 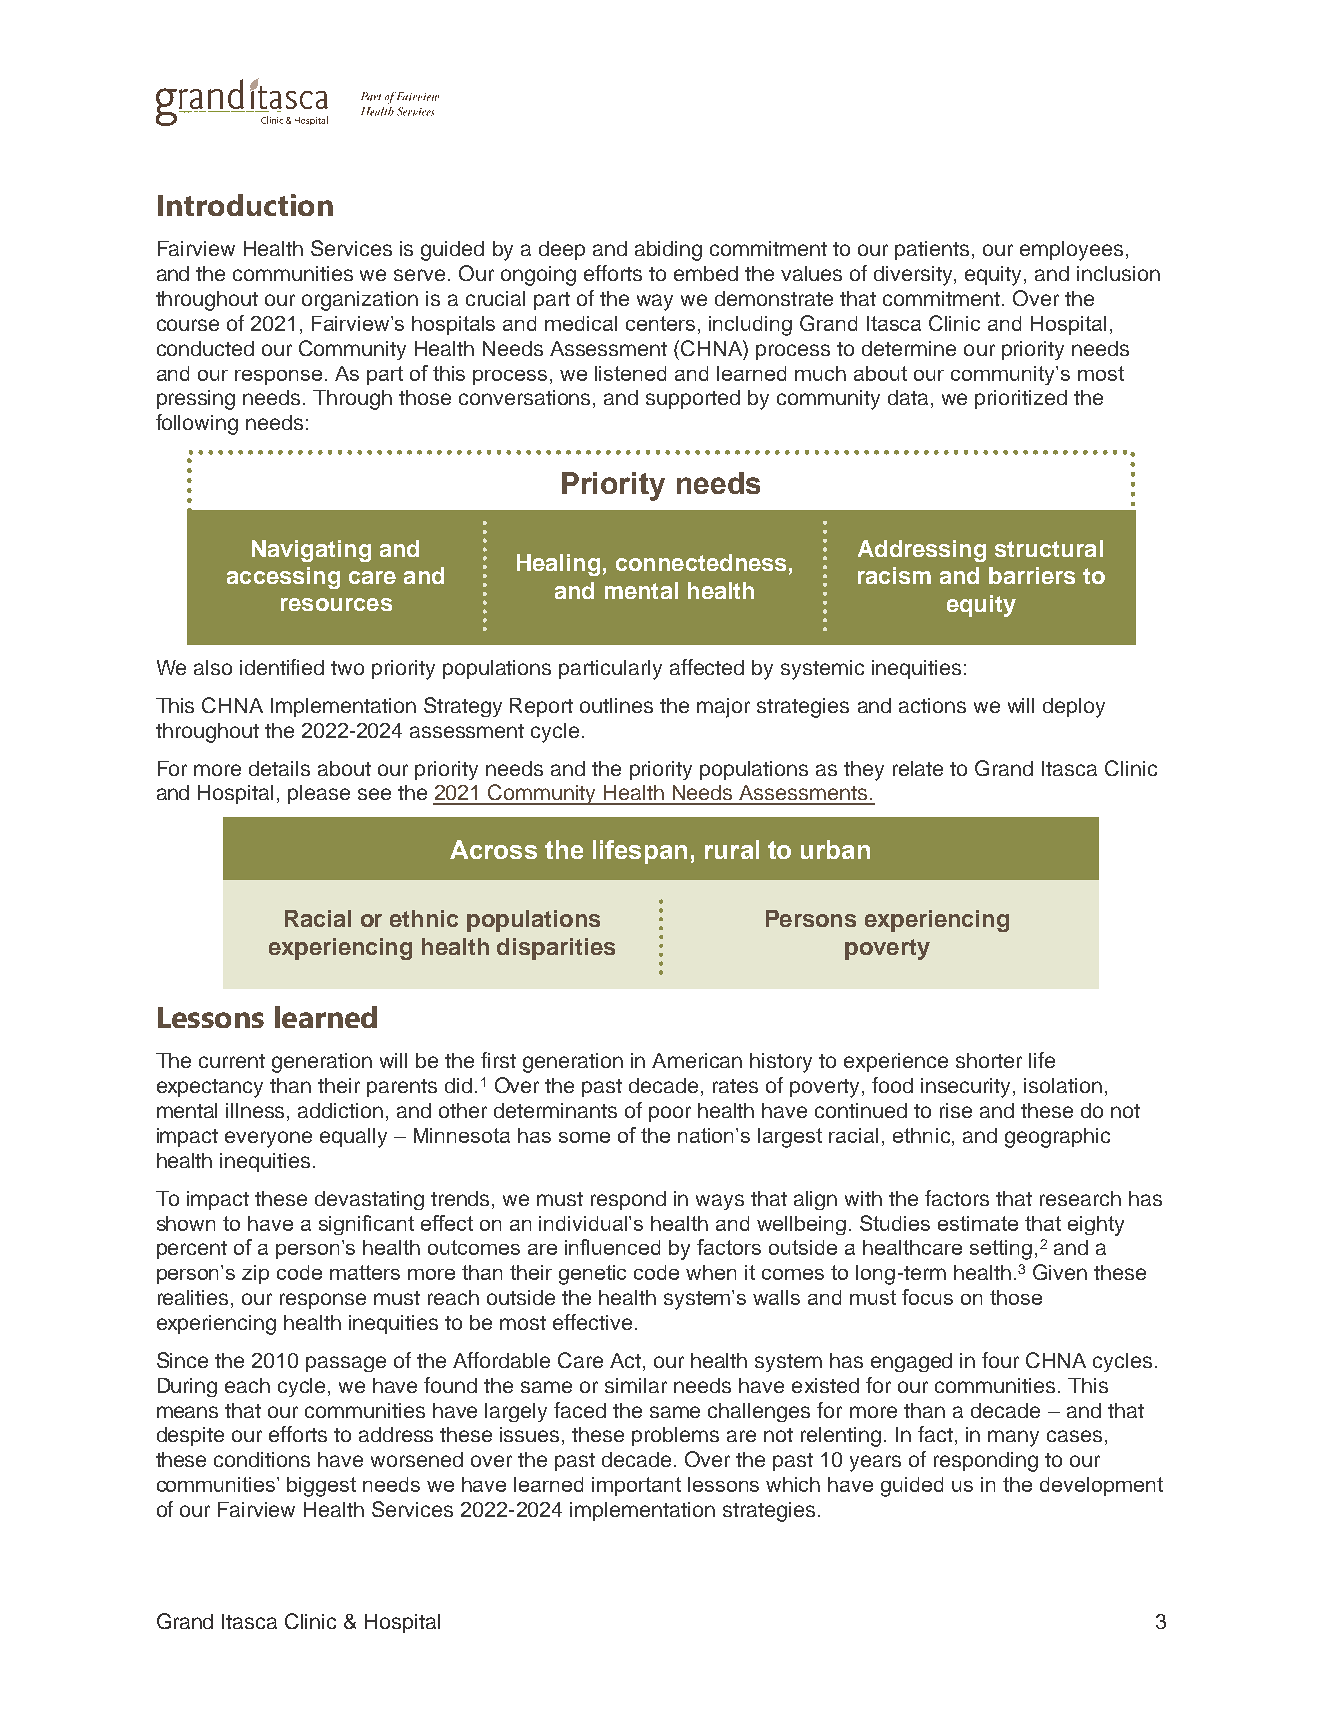 I want to click on abiding, so click(x=668, y=251).
